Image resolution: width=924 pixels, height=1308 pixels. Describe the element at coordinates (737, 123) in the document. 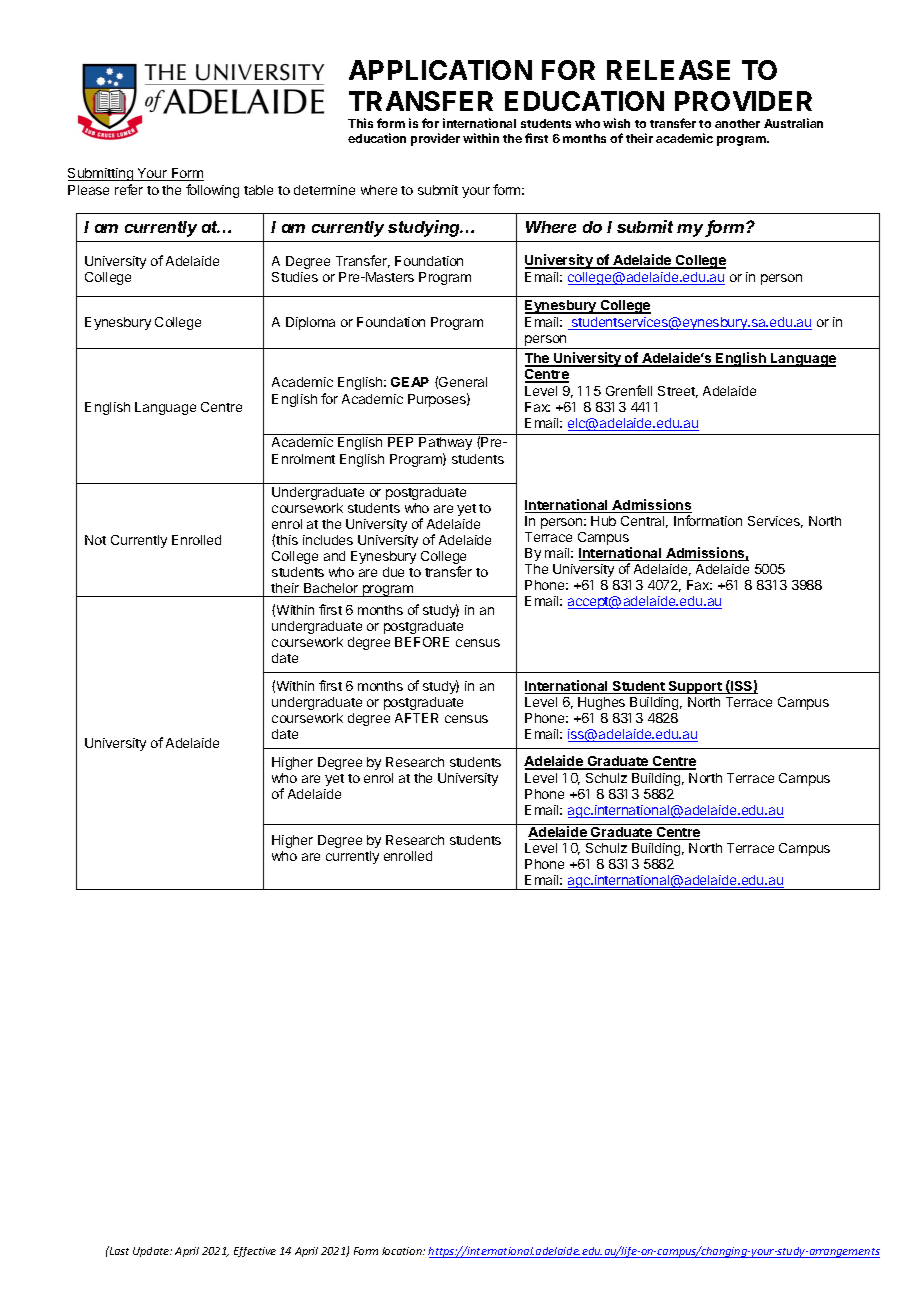

I see `another` at that location.
